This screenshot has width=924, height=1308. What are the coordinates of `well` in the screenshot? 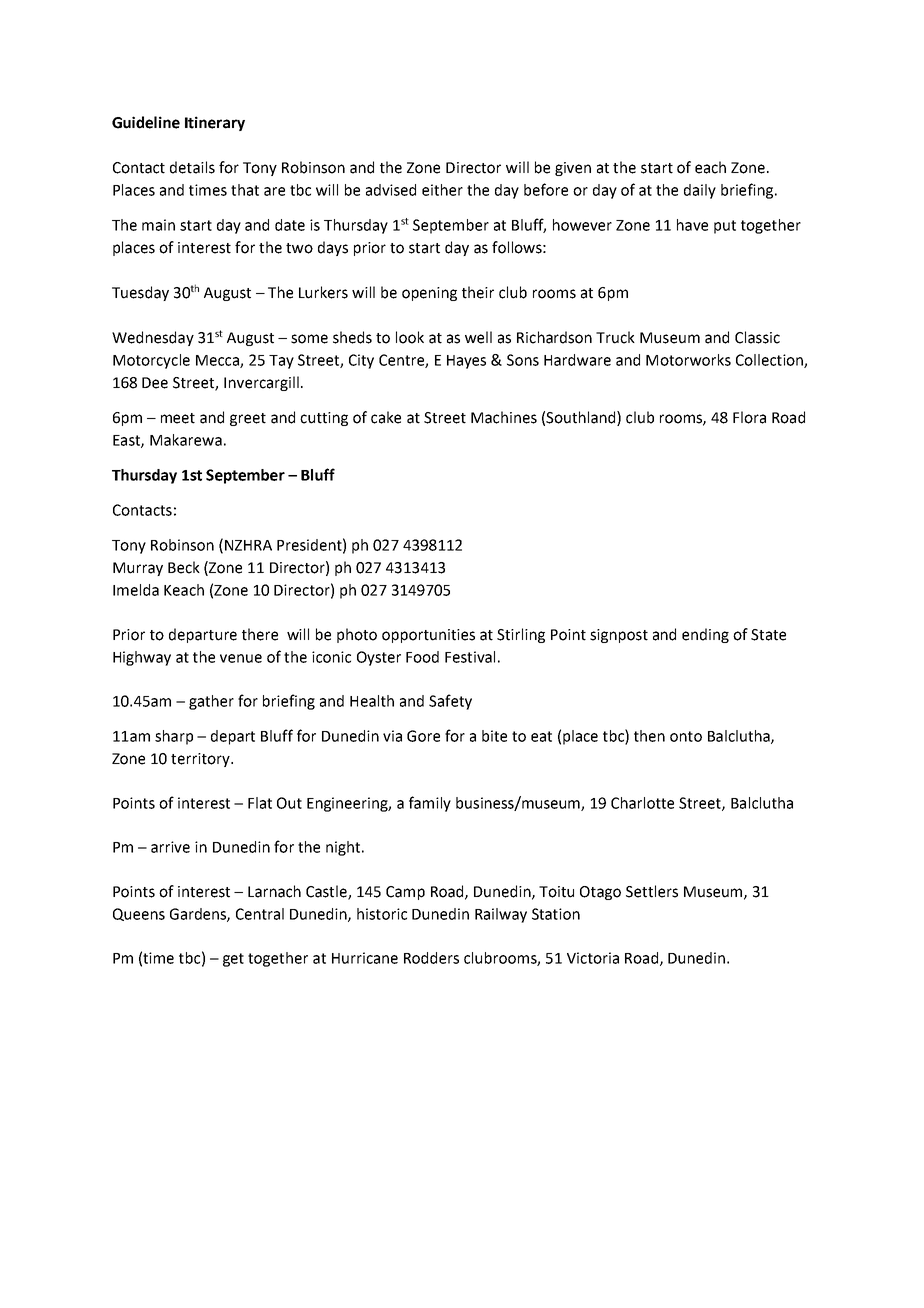 It's located at (478, 337).
